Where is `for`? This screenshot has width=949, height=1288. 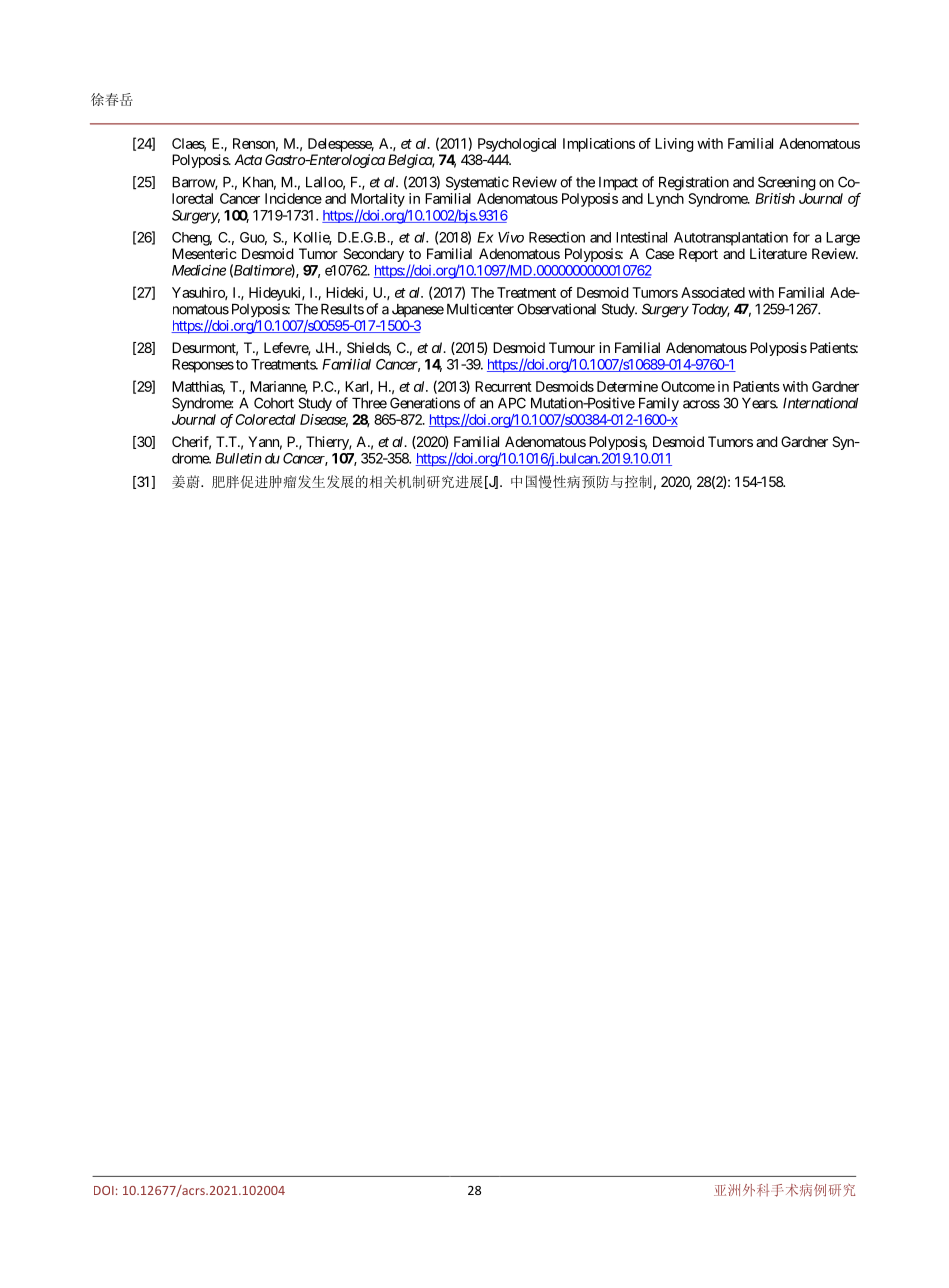 for is located at coordinates (801, 237).
